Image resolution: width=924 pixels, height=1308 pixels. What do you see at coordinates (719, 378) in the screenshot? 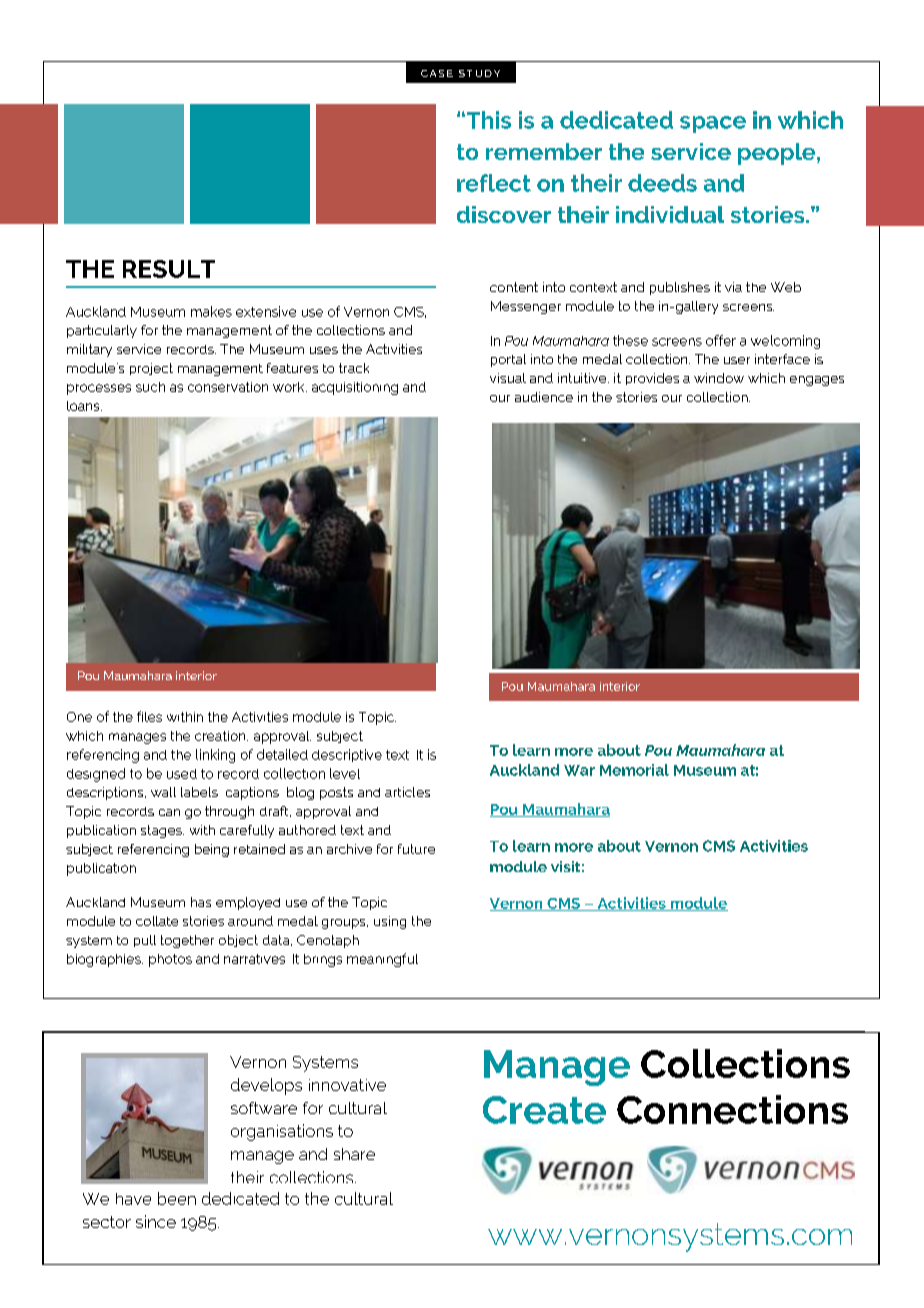
I see `window` at bounding box center [719, 378].
